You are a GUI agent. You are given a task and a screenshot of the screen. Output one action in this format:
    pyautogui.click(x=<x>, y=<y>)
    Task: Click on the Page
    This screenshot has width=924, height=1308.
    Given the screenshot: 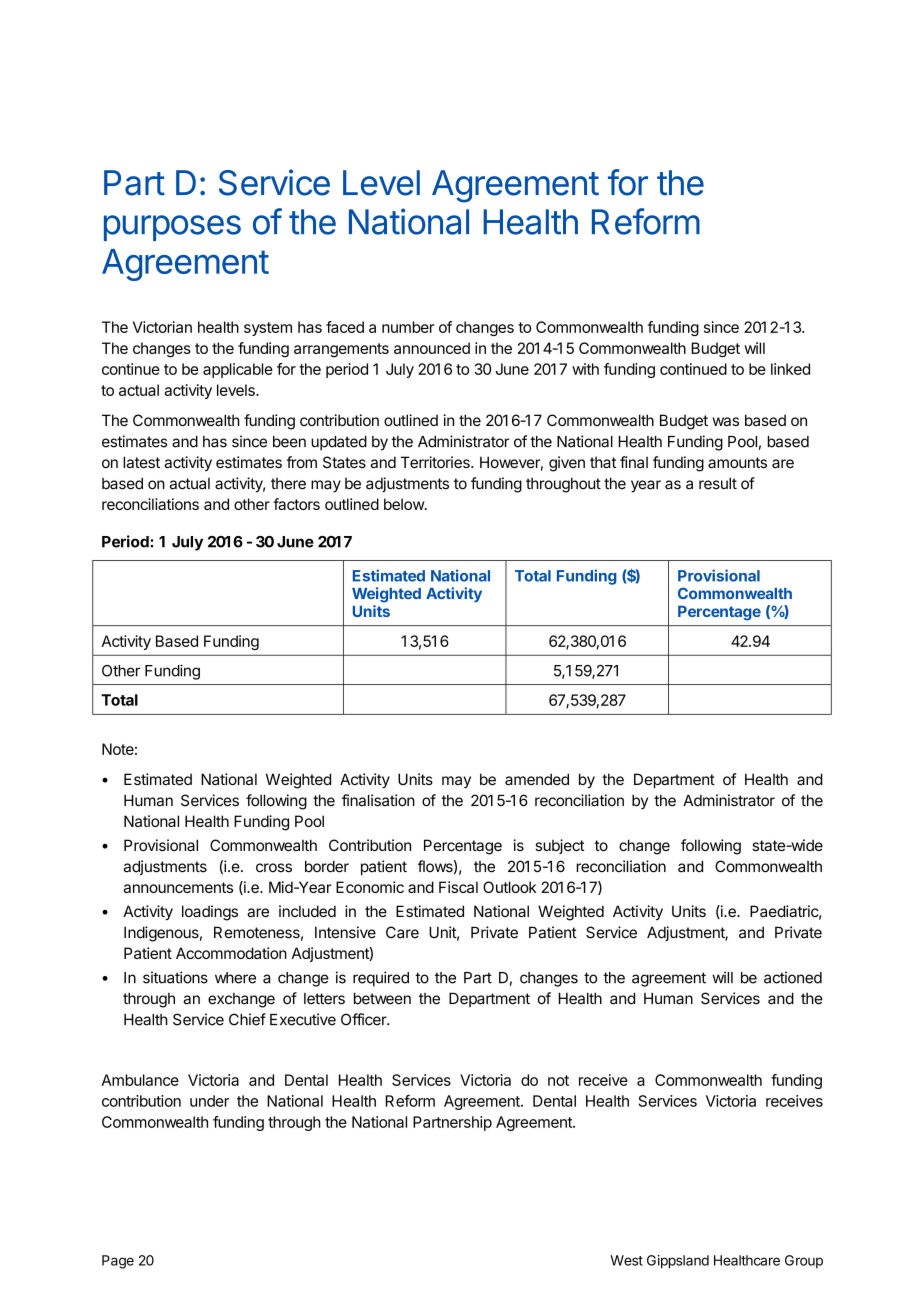 What is the action you would take?
    pyautogui.click(x=118, y=1262)
